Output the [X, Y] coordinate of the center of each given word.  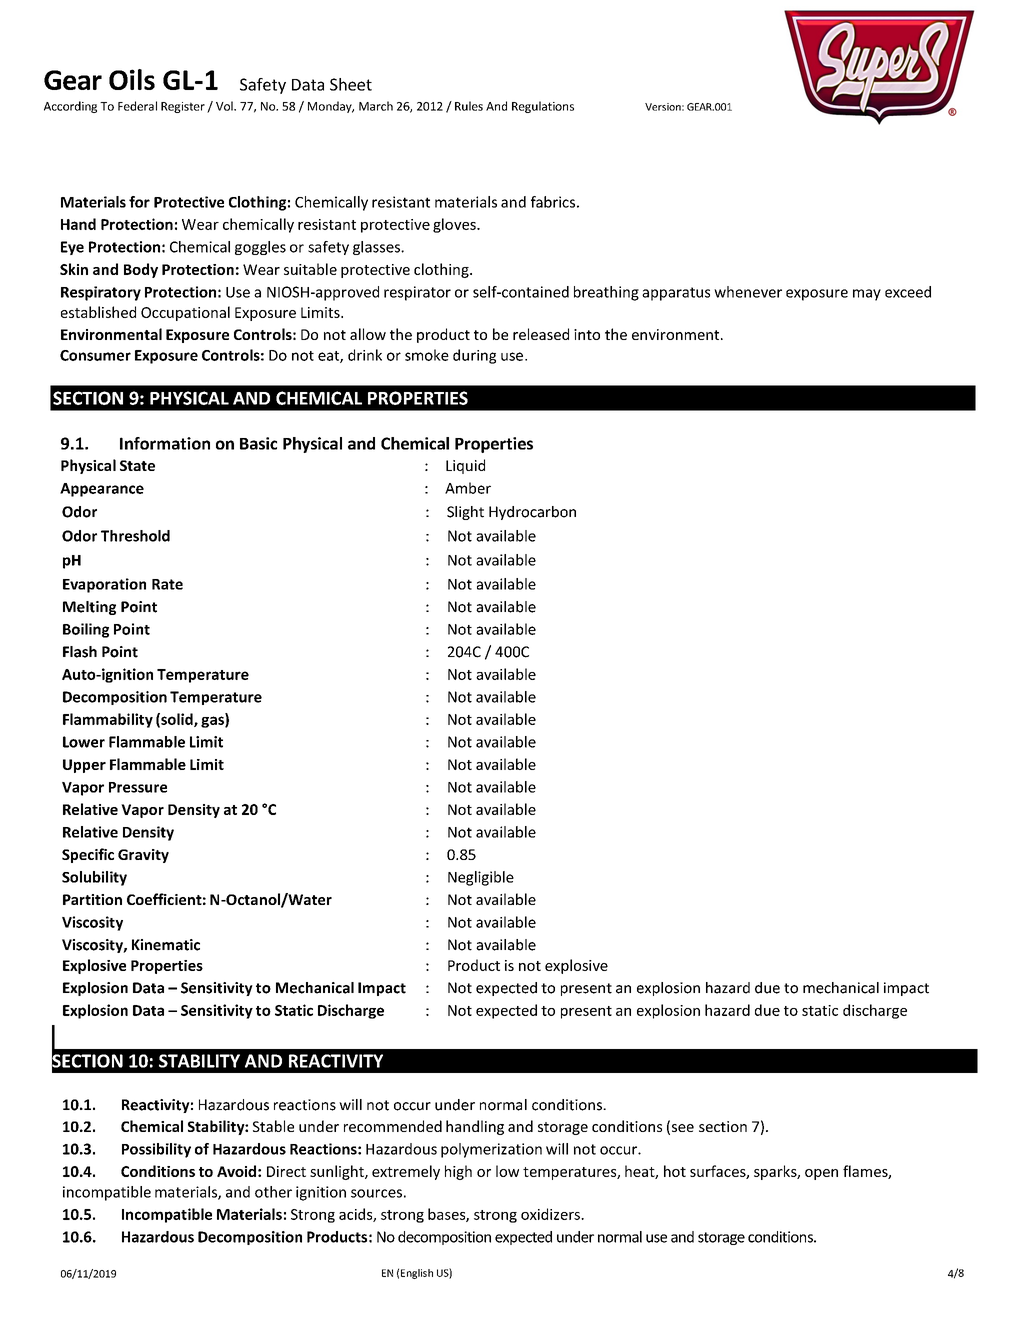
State [137, 465]
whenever [748, 292]
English [417, 1274]
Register [183, 107]
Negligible [481, 878]
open [821, 1174]
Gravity [143, 856]
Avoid [236, 1171]
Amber [468, 488]
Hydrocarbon [532, 513]
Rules [469, 106]
